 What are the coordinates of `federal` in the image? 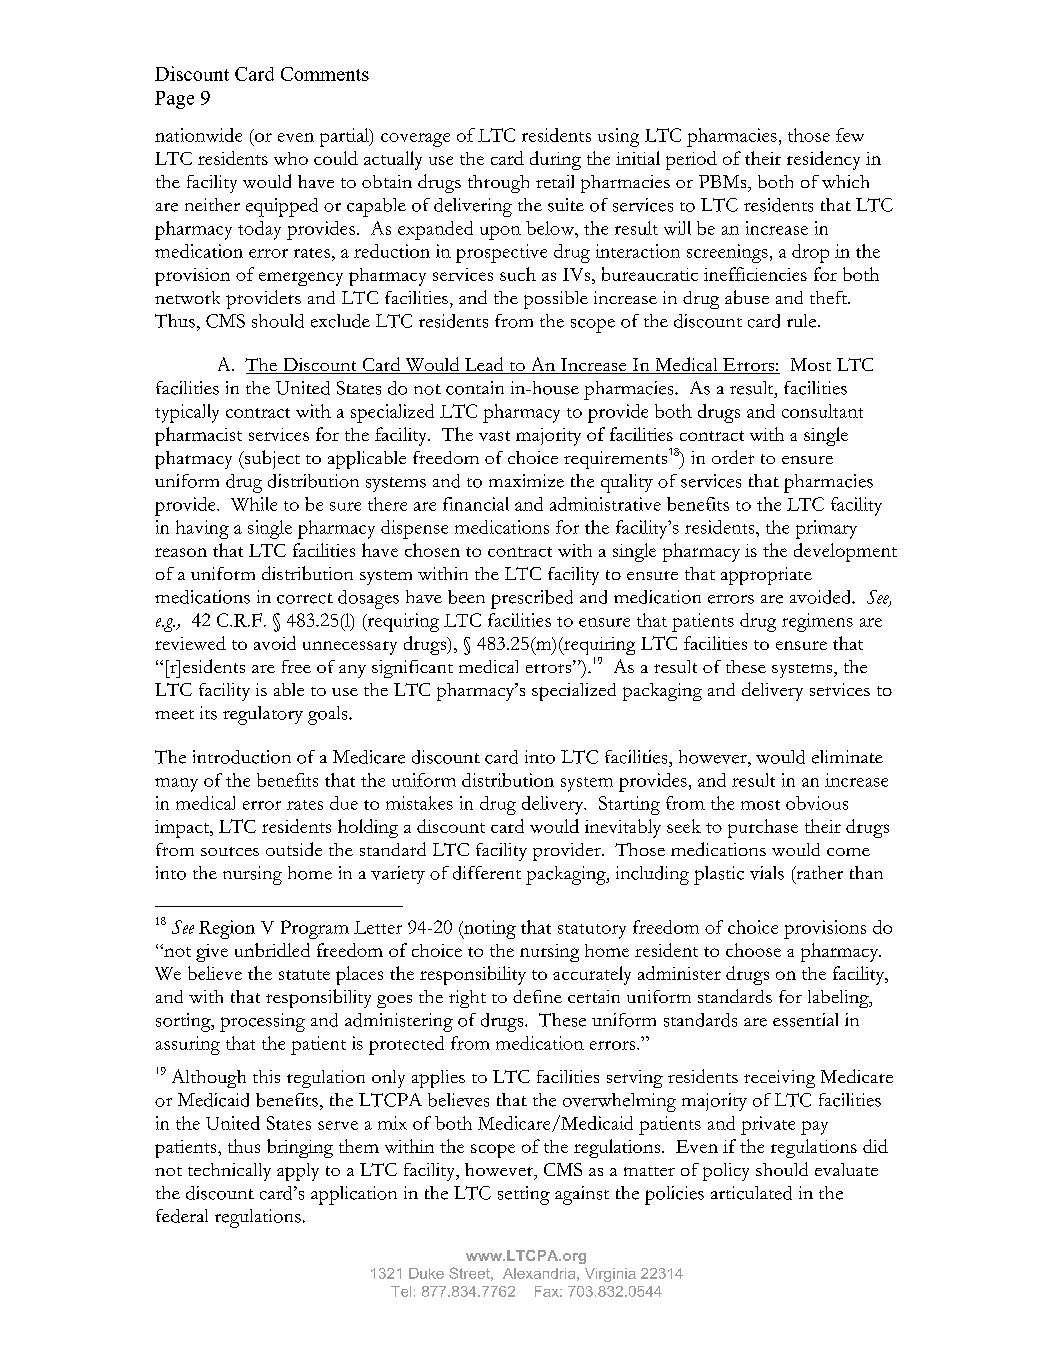 It's located at (182, 1216).
